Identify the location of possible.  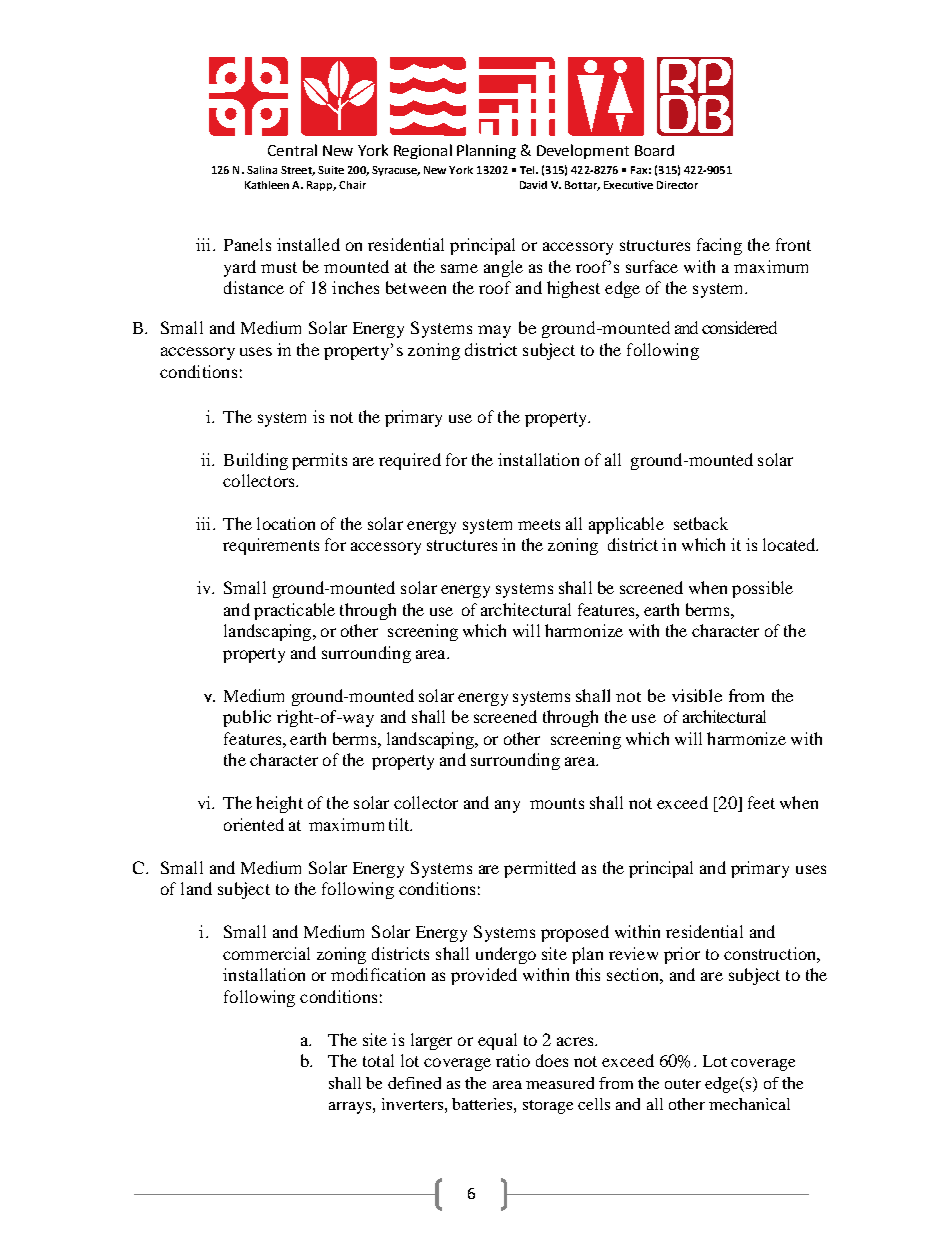
(762, 589).
